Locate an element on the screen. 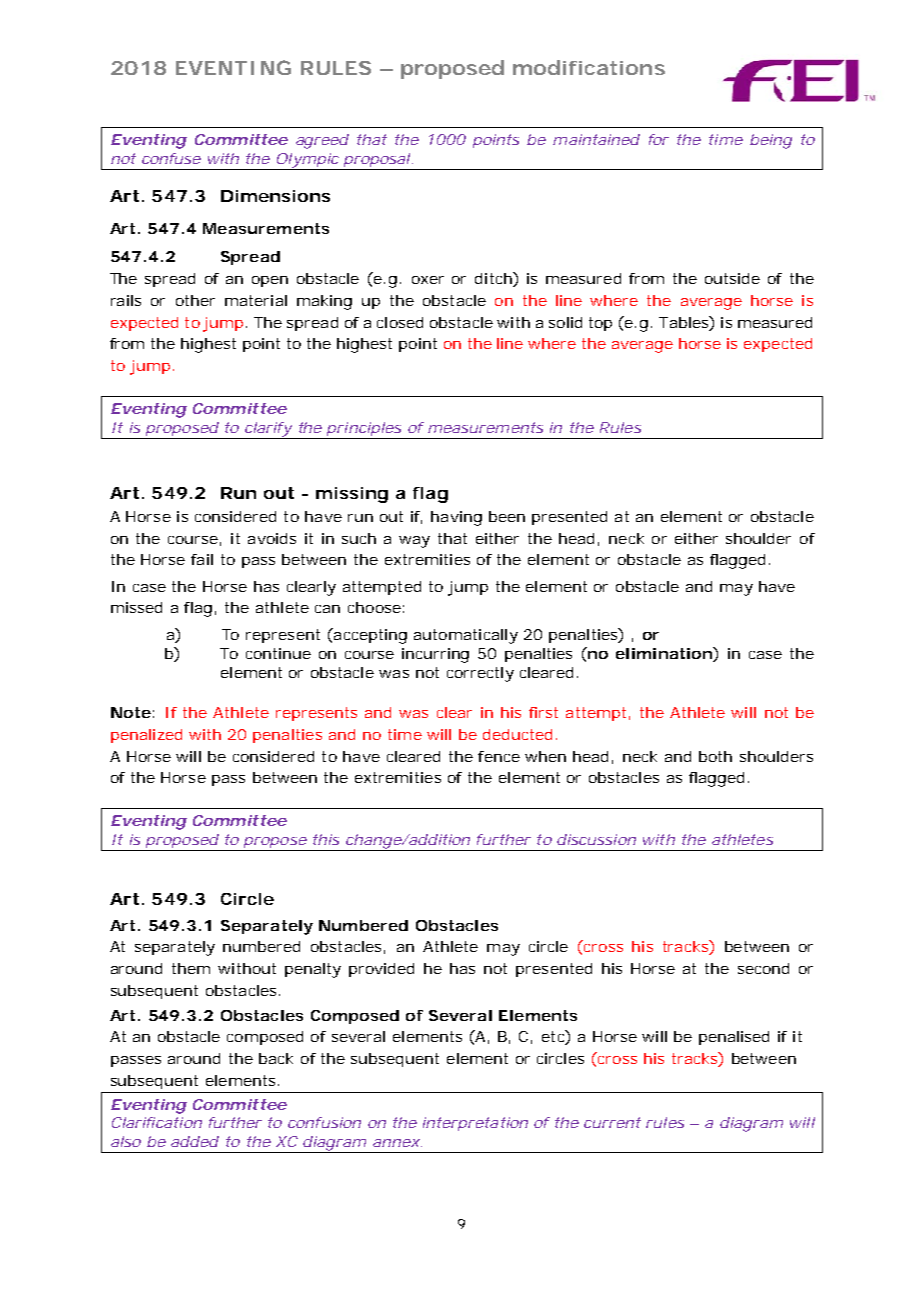 This screenshot has width=924, height=1308. clarify is located at coordinates (267, 430).
